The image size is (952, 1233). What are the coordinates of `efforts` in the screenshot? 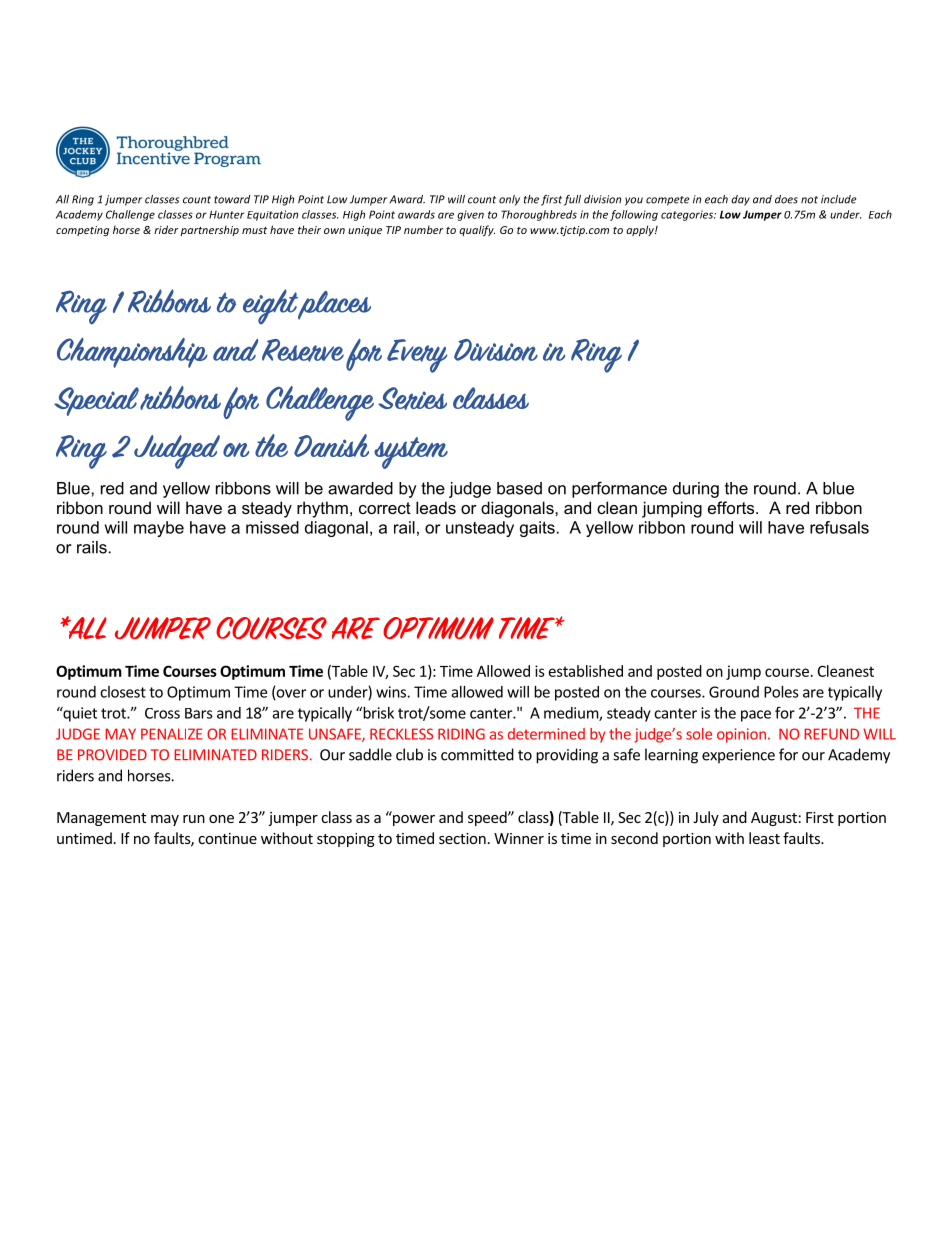 It's located at (732, 507).
